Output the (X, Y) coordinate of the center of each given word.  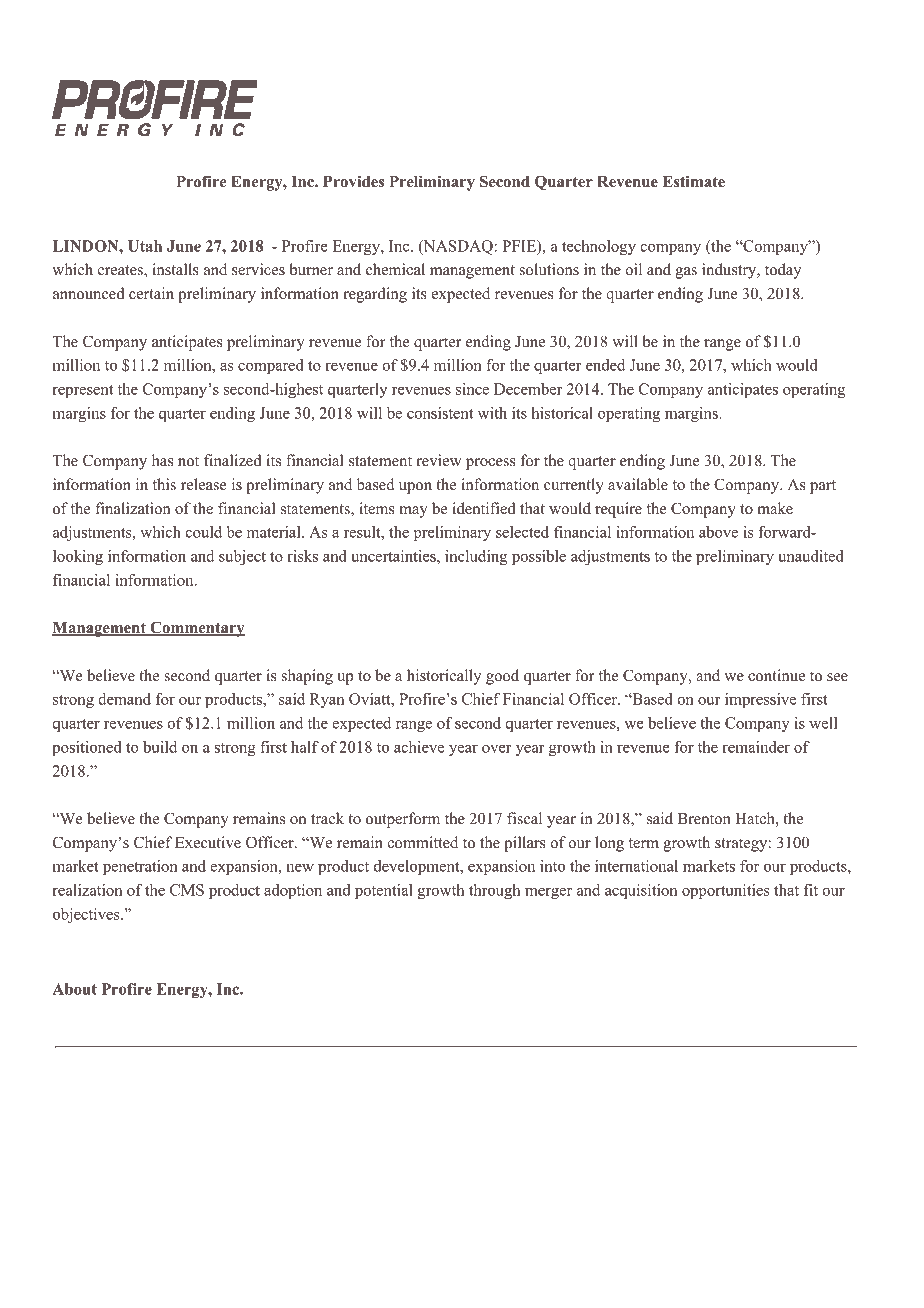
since (472, 389)
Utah (145, 246)
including (476, 557)
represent (82, 391)
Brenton (704, 819)
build (160, 747)
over (497, 749)
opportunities (726, 891)
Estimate (694, 181)
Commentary (196, 629)
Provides (353, 181)
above (718, 532)
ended (605, 365)
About (74, 989)
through (494, 891)
